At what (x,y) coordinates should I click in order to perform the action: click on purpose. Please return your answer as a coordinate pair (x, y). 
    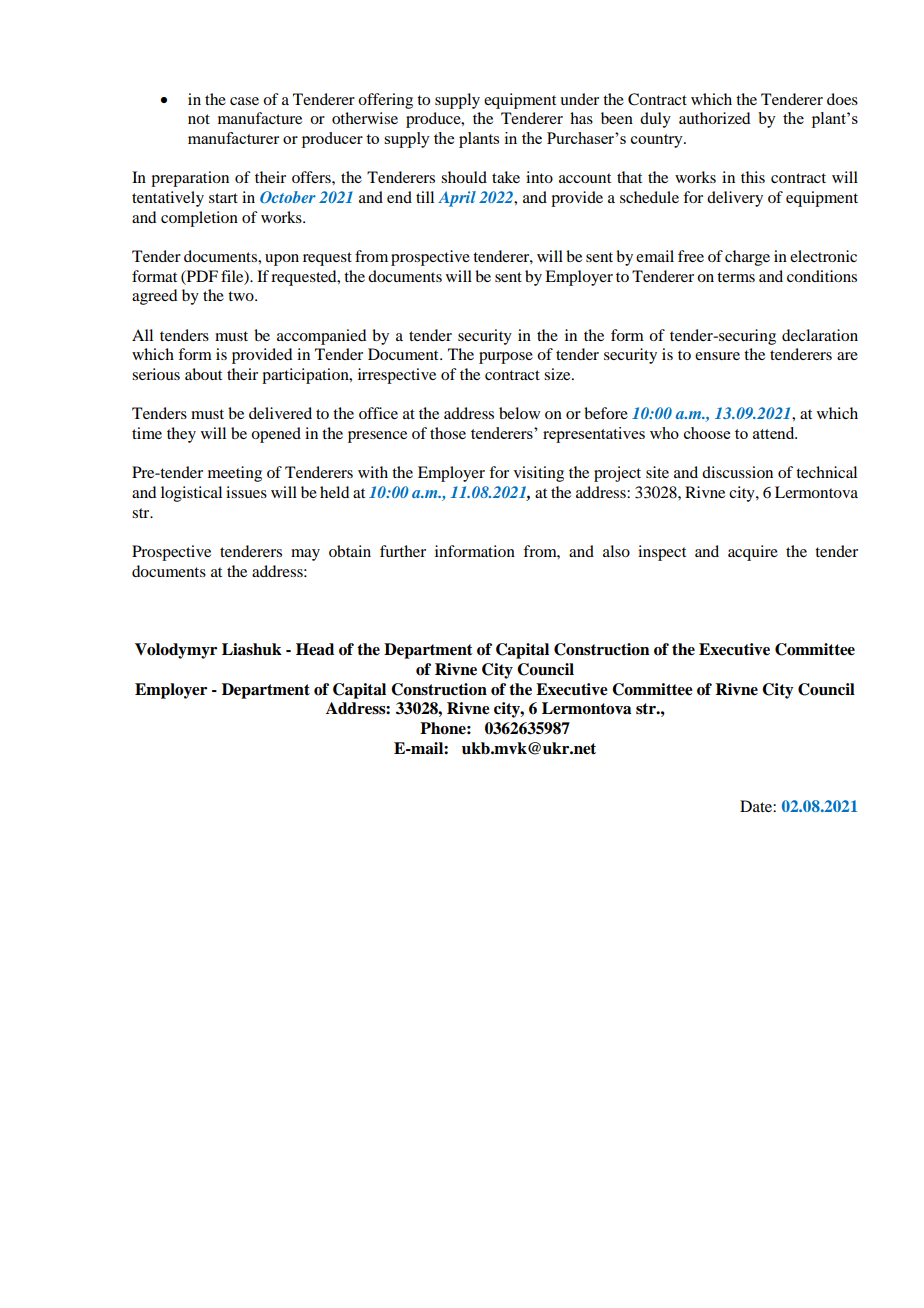
    Looking at the image, I should click on (506, 358).
